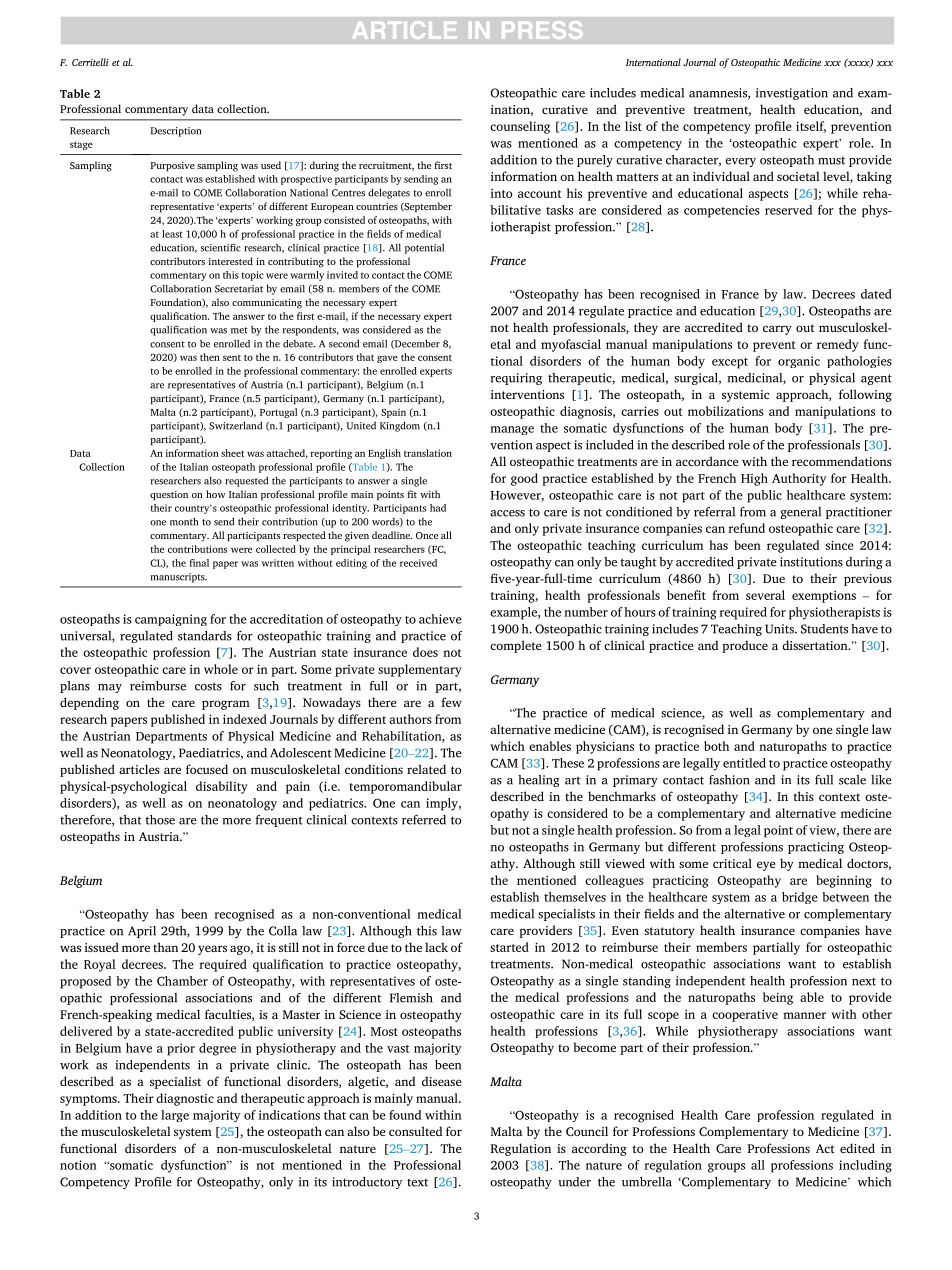  What do you see at coordinates (520, 127) in the document?
I see `counseling` at bounding box center [520, 127].
